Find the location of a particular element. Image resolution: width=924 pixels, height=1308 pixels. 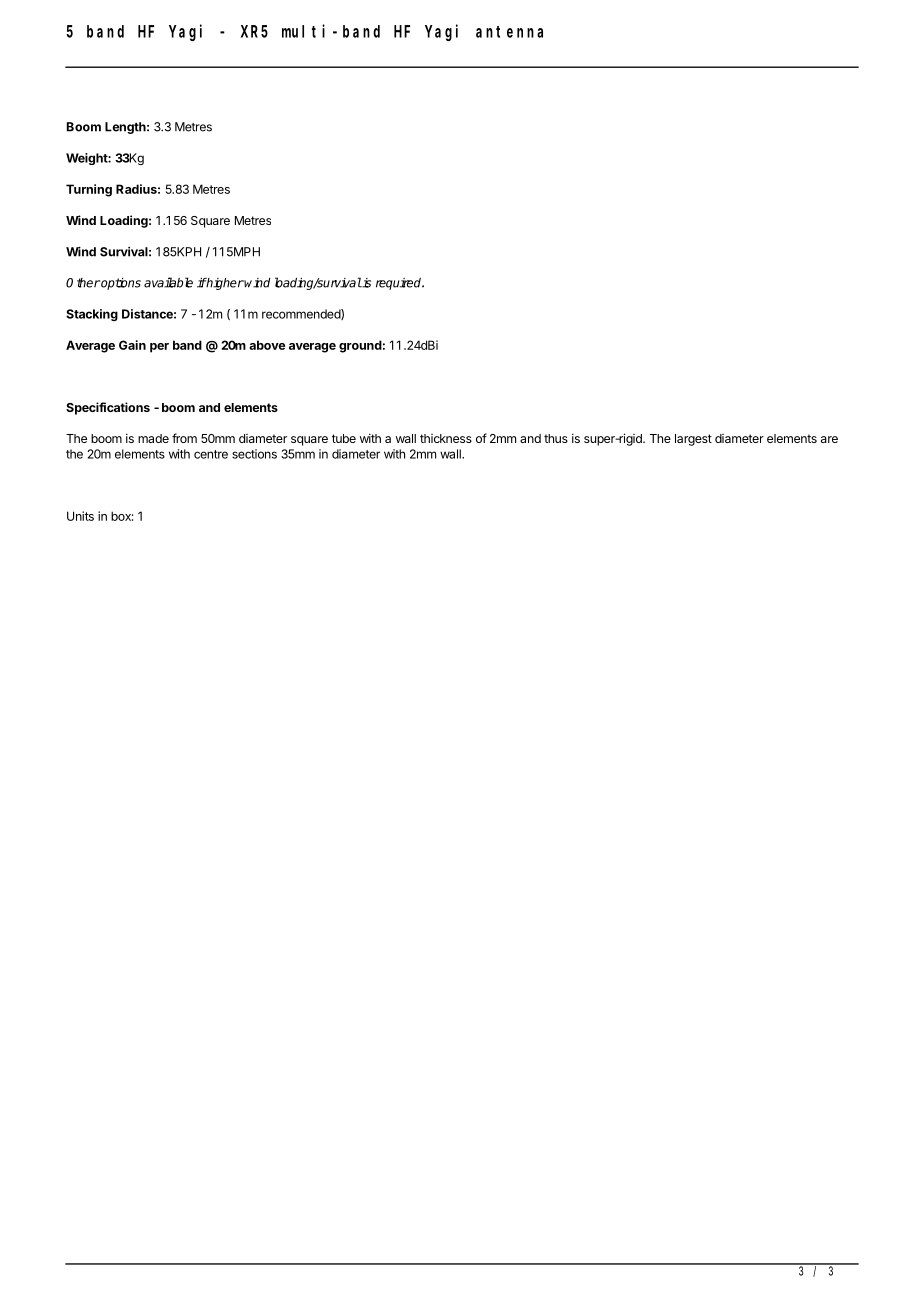

Gain is located at coordinates (132, 345).
